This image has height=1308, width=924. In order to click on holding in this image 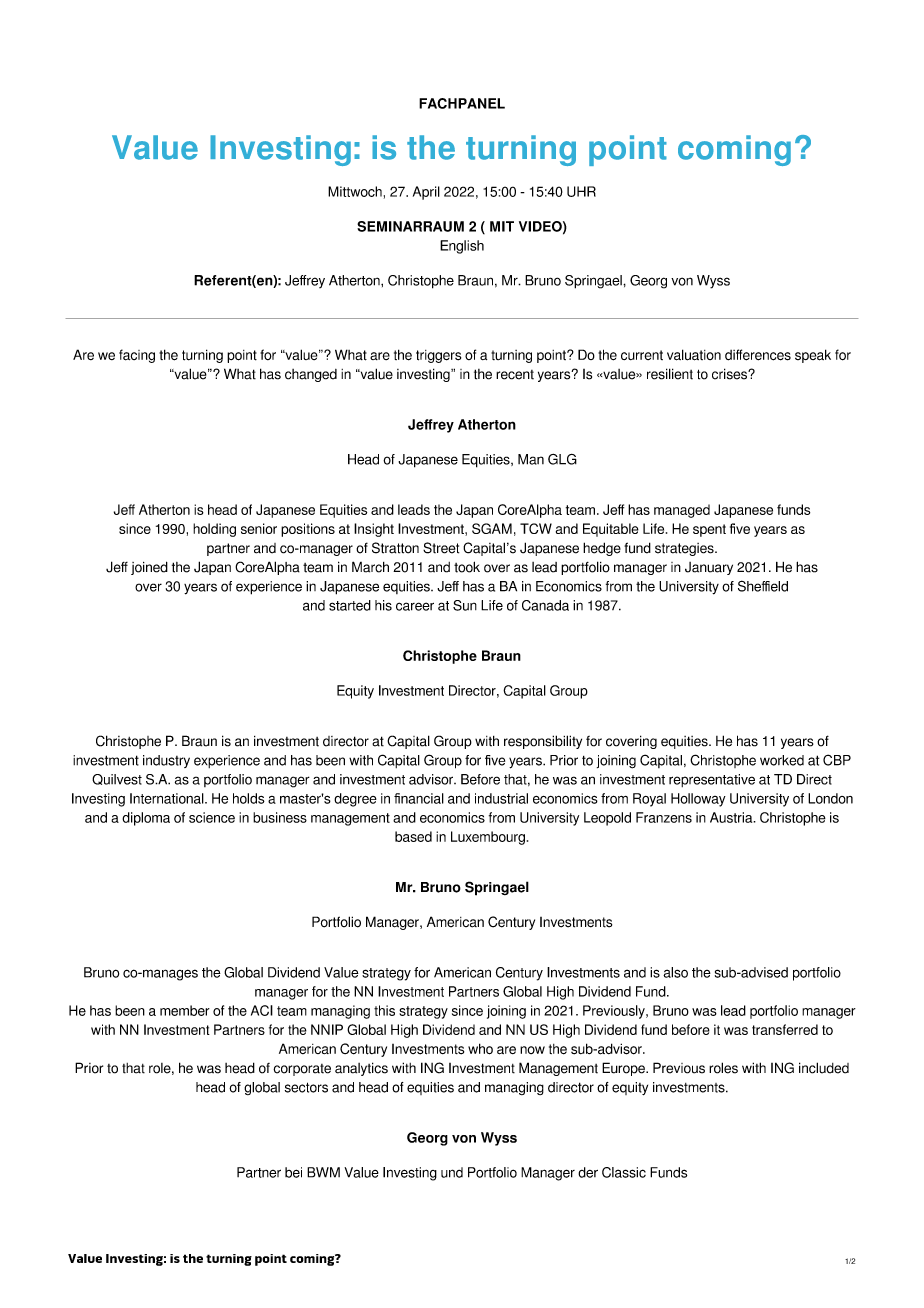, I will do `click(214, 530)`.
